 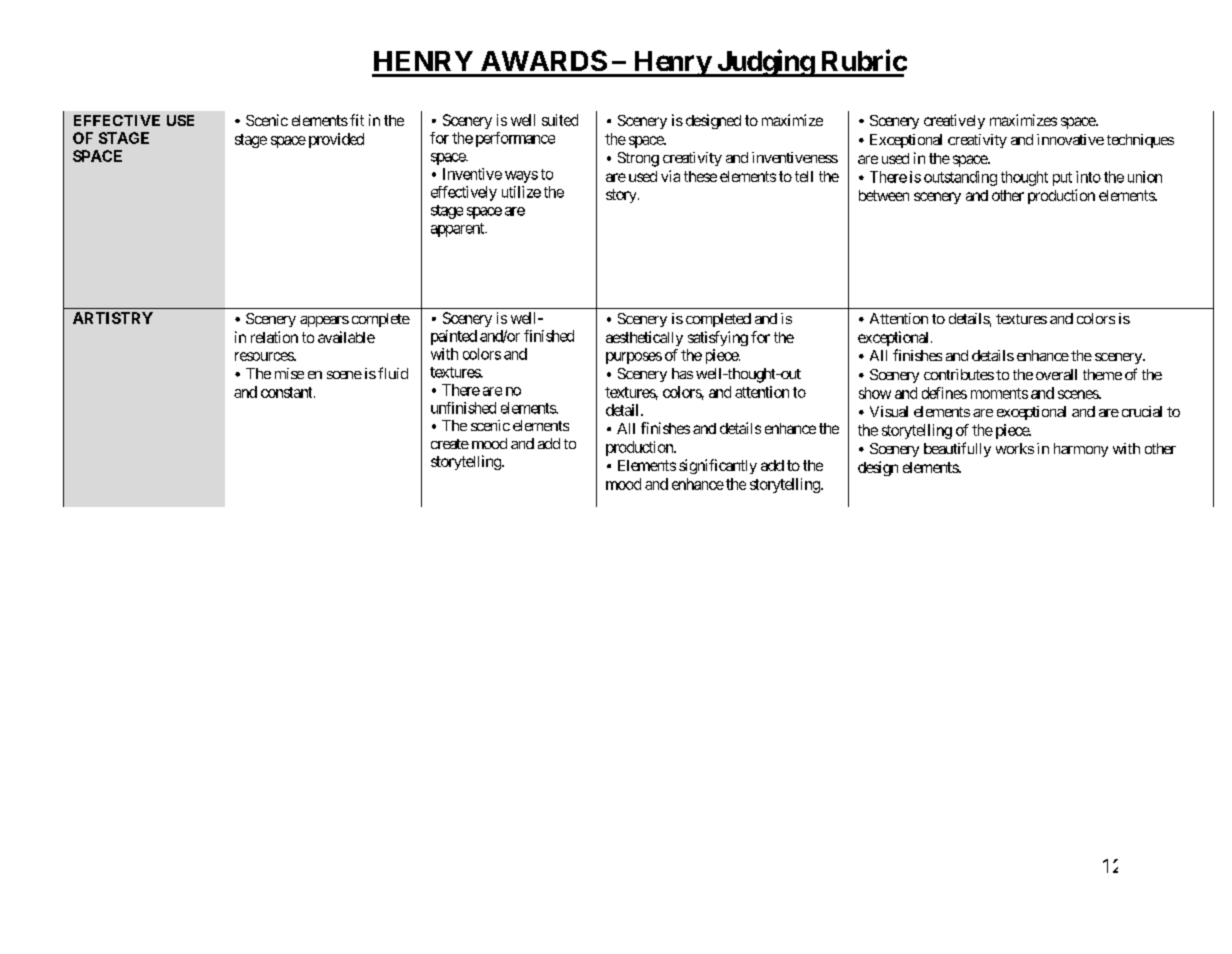 What do you see at coordinates (289, 373) in the page?
I see `mise` at bounding box center [289, 373].
